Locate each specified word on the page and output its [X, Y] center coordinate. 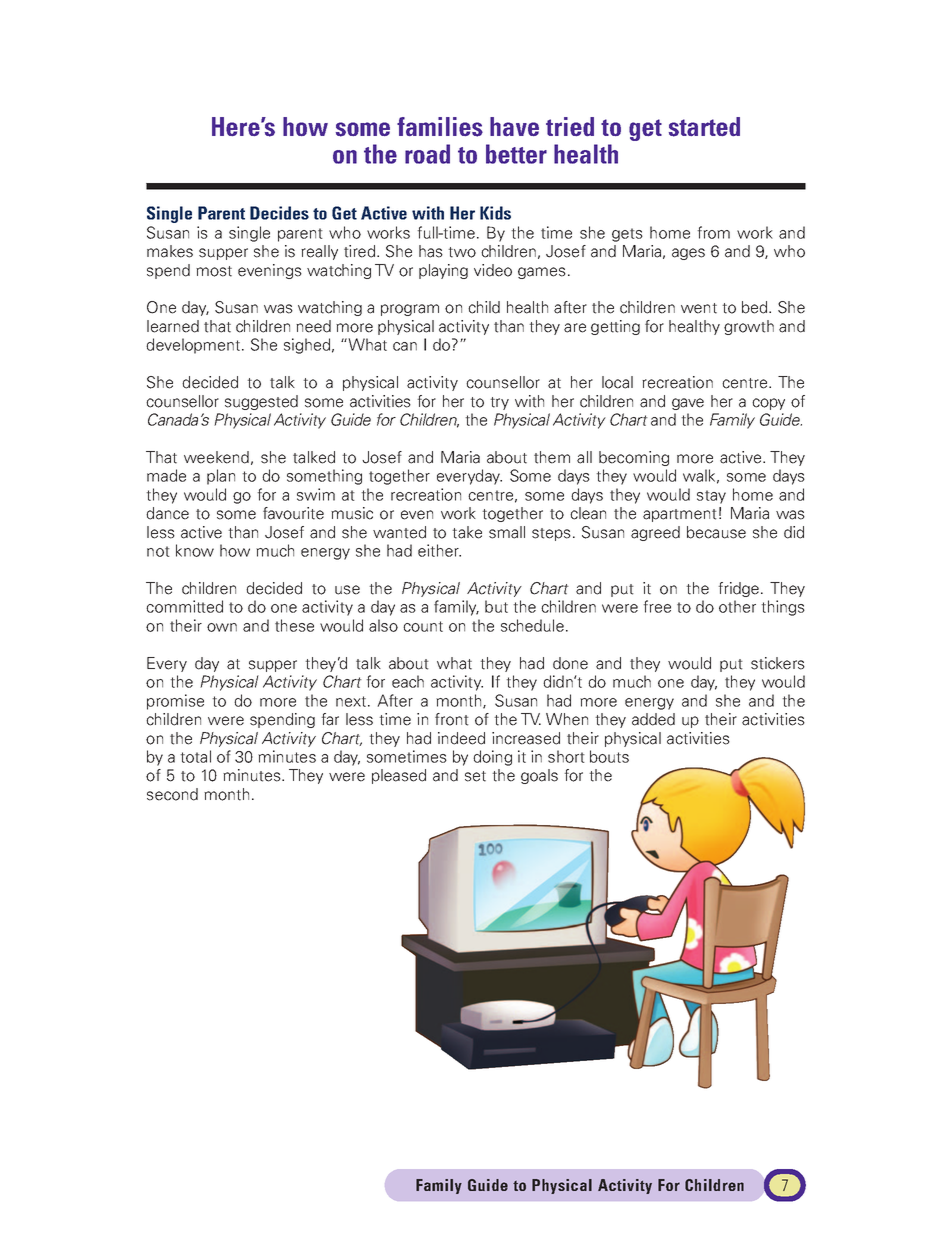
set [475, 776]
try [499, 403]
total [195, 756]
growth [749, 327]
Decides [279, 213]
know [195, 550]
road [427, 154]
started [704, 127]
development [194, 346]
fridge [740, 589]
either [439, 550]
